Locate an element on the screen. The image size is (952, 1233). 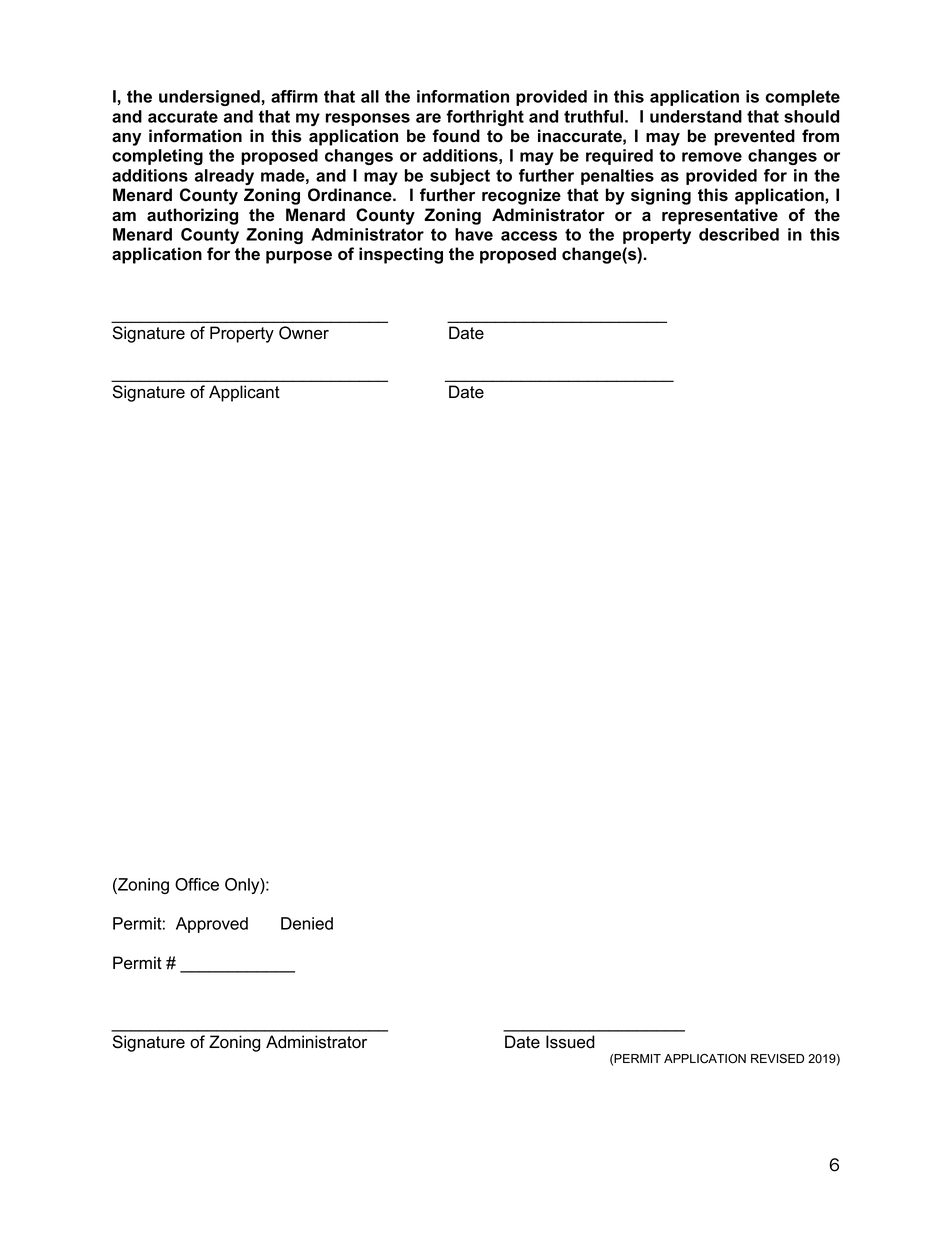
Denied is located at coordinates (307, 923).
